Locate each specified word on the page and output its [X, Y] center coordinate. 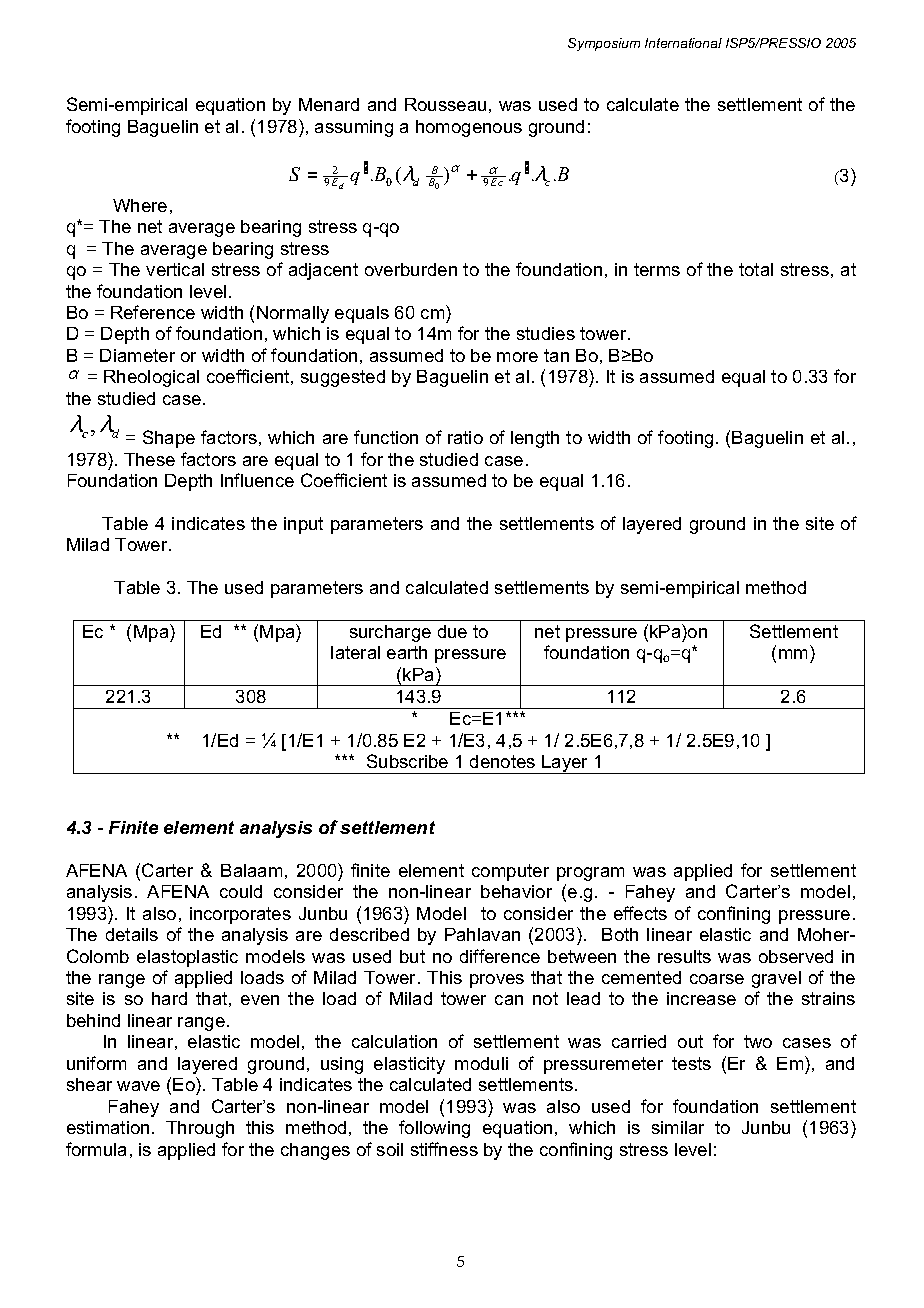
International [683, 43]
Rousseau [445, 104]
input [303, 525]
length [535, 439]
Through [200, 1129]
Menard [329, 104]
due [452, 631]
